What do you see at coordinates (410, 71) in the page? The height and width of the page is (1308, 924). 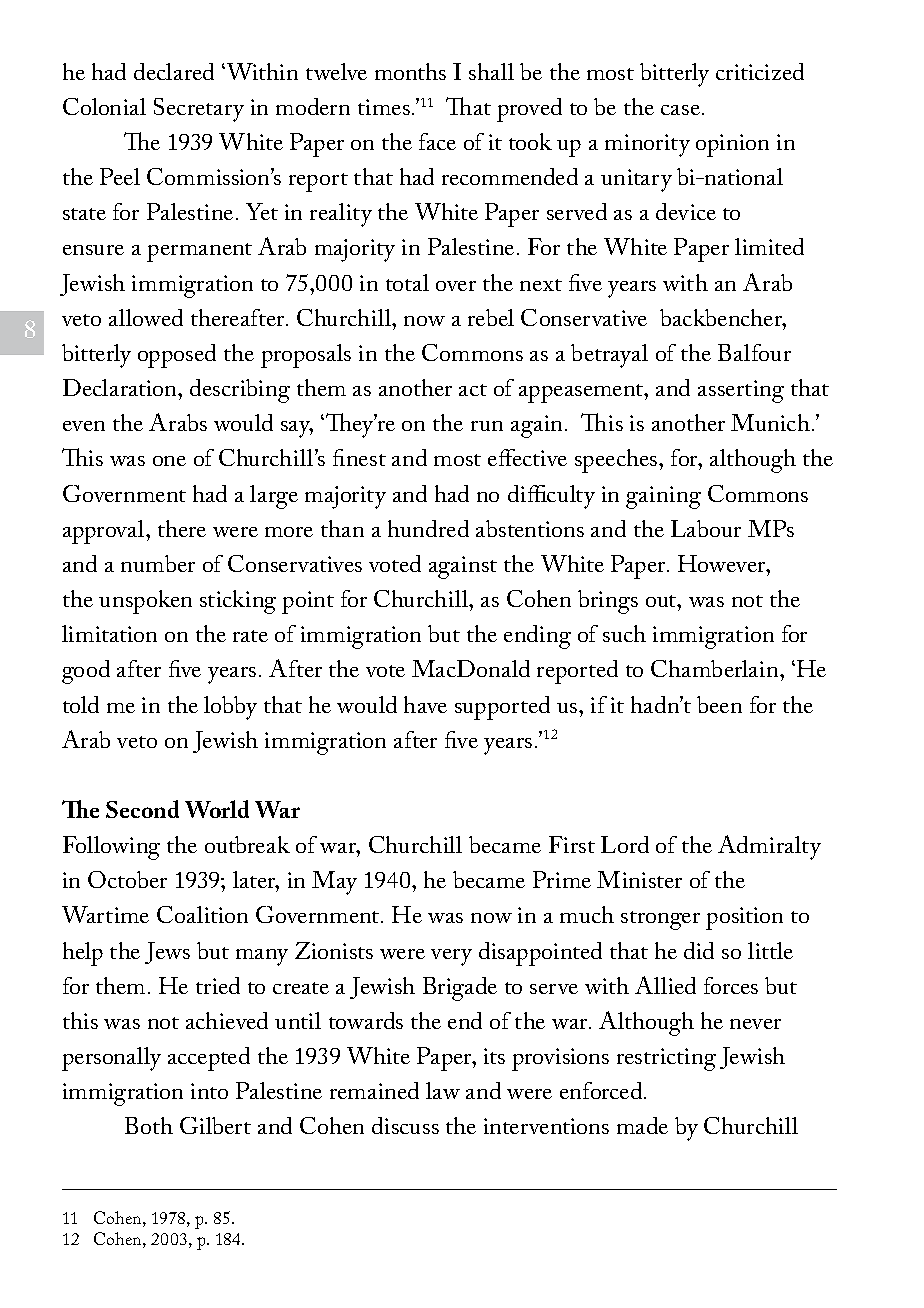 I see `months` at bounding box center [410, 71].
